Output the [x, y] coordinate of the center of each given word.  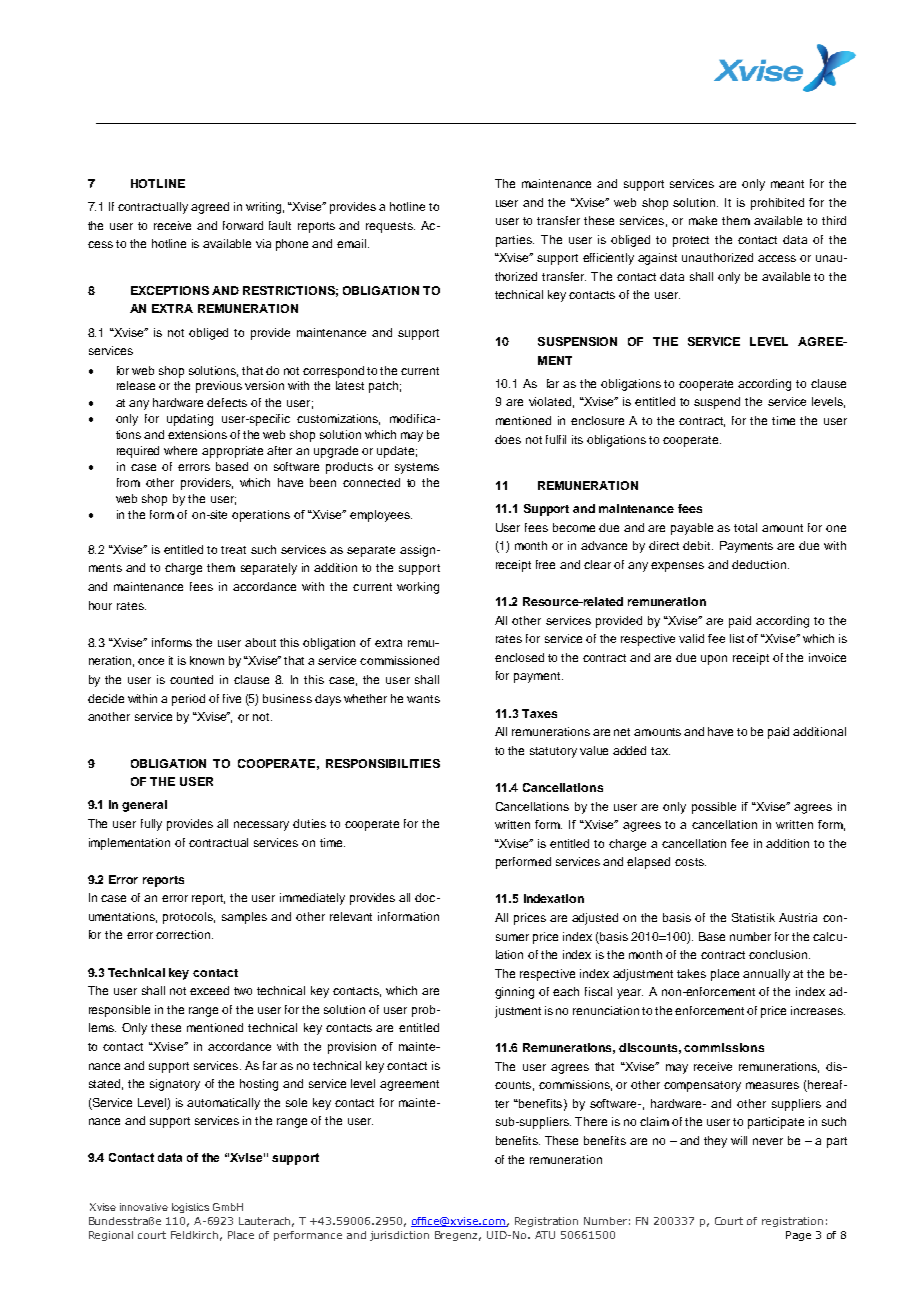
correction [183, 934]
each [566, 991]
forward [243, 225]
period [188, 700]
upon [714, 660]
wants [423, 699]
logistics [190, 1208]
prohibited [777, 204]
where [180, 450]
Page [798, 1236]
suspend [717, 403]
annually [766, 975]
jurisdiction [399, 1236]
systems [417, 468]
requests [390, 227]
